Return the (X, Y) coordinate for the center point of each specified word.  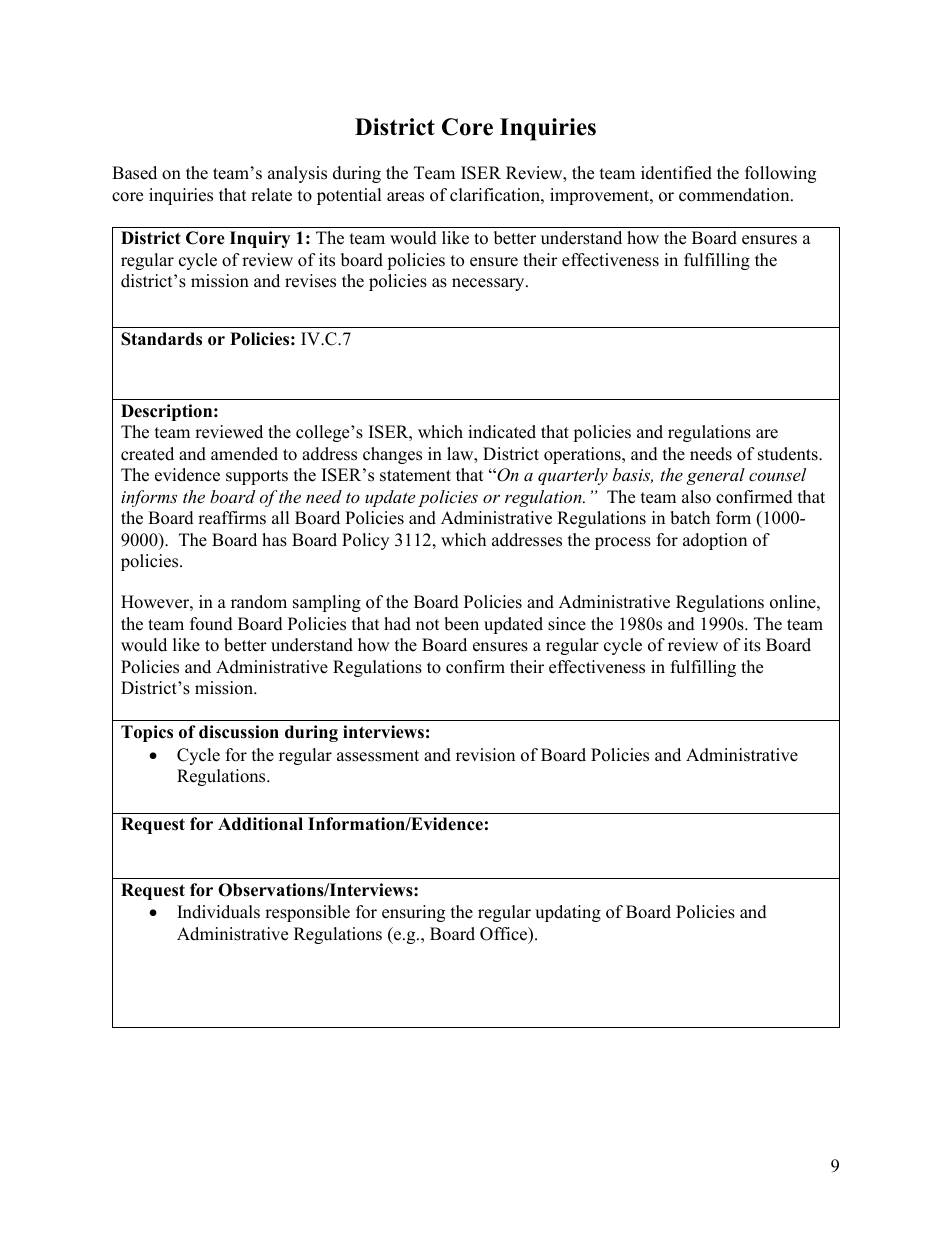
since (567, 624)
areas (405, 197)
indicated (502, 432)
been (461, 624)
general (716, 476)
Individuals (218, 912)
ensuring (413, 913)
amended (244, 454)
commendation (735, 195)
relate (271, 195)
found (211, 624)
